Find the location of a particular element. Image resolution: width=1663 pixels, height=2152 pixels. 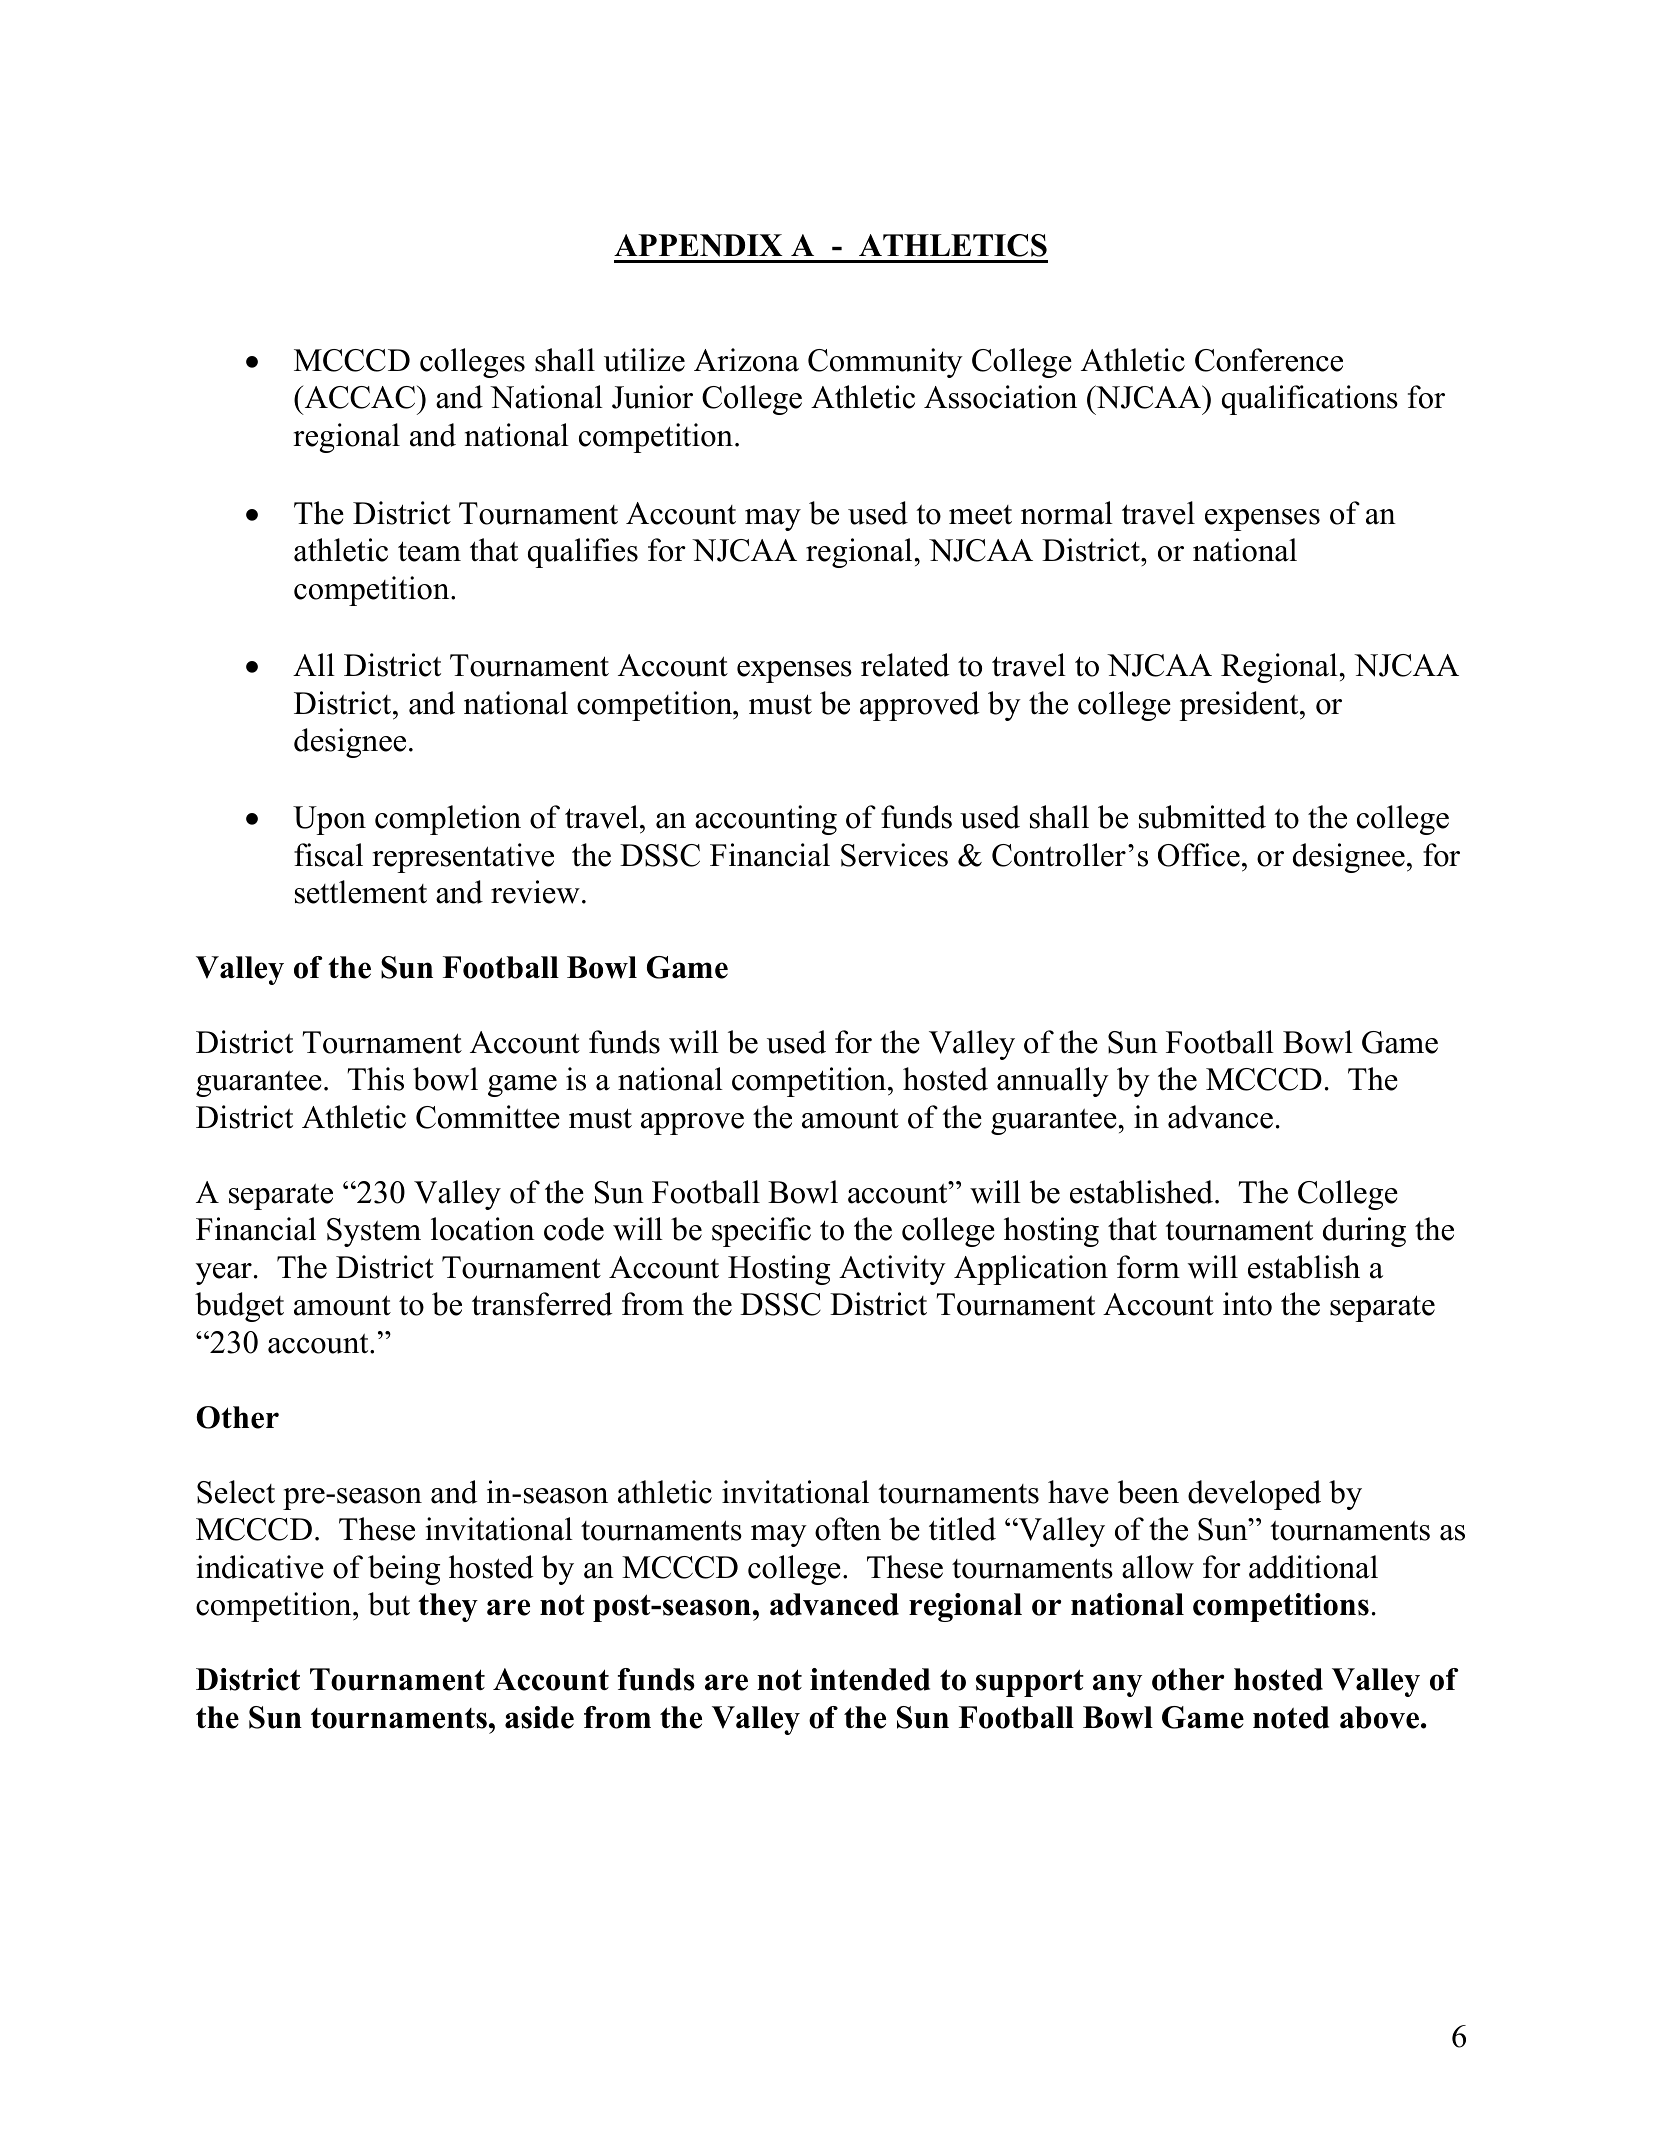

Office is located at coordinates (1199, 855).
